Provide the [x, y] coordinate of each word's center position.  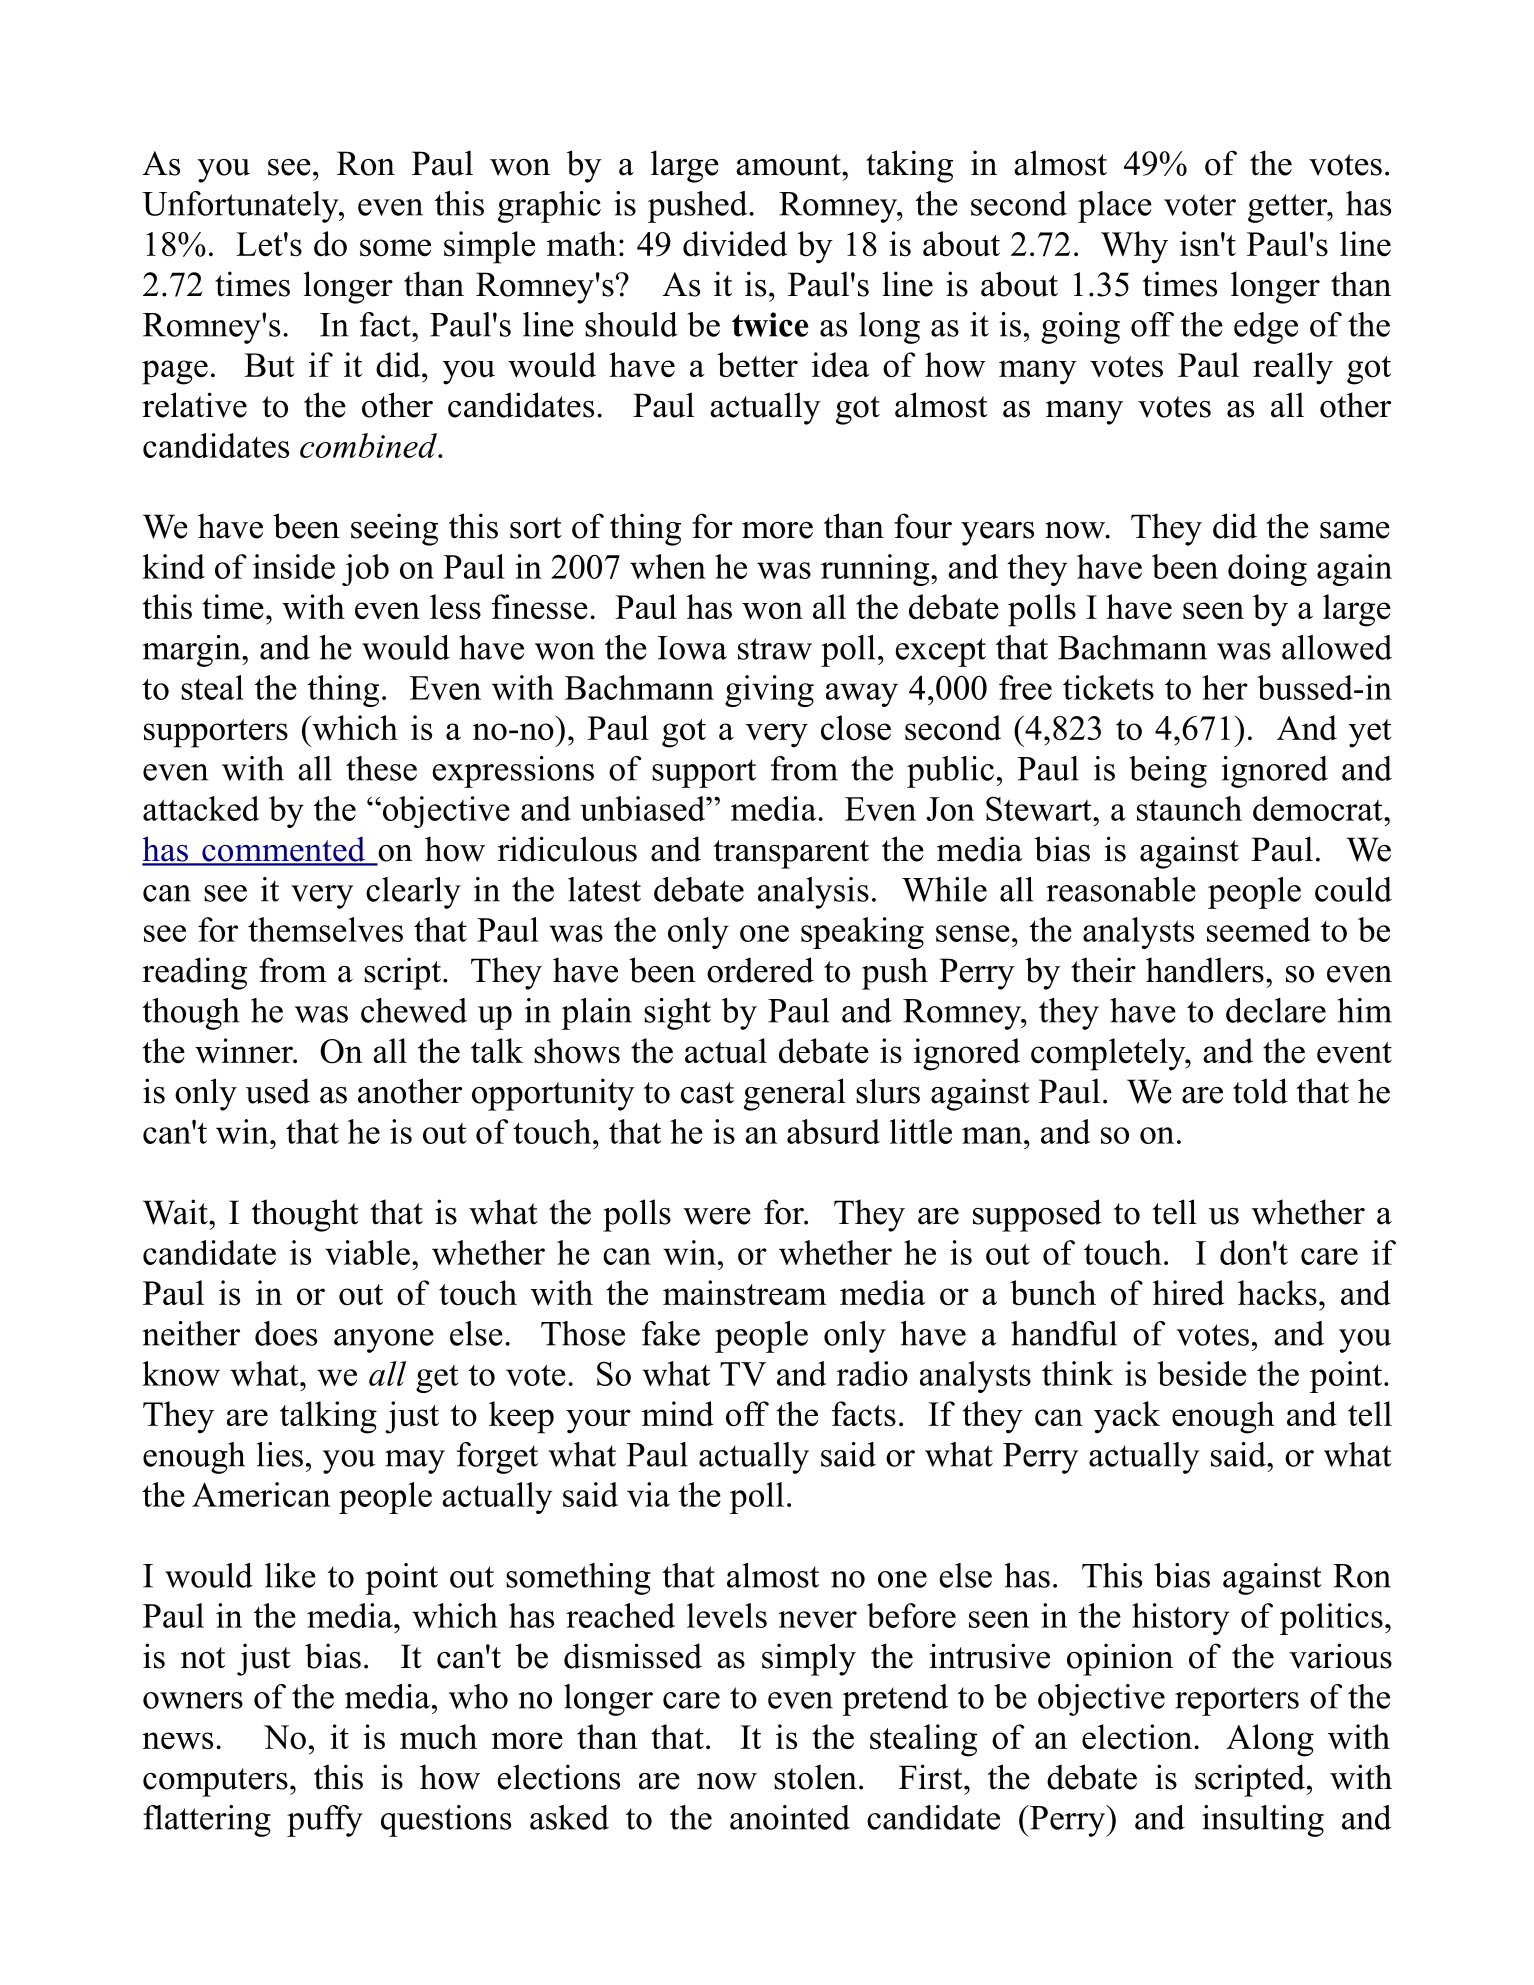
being [1168, 772]
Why [1134, 247]
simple [489, 247]
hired [1188, 1293]
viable [367, 1252]
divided [735, 244]
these [381, 768]
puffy [325, 1821]
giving [769, 691]
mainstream [745, 1293]
